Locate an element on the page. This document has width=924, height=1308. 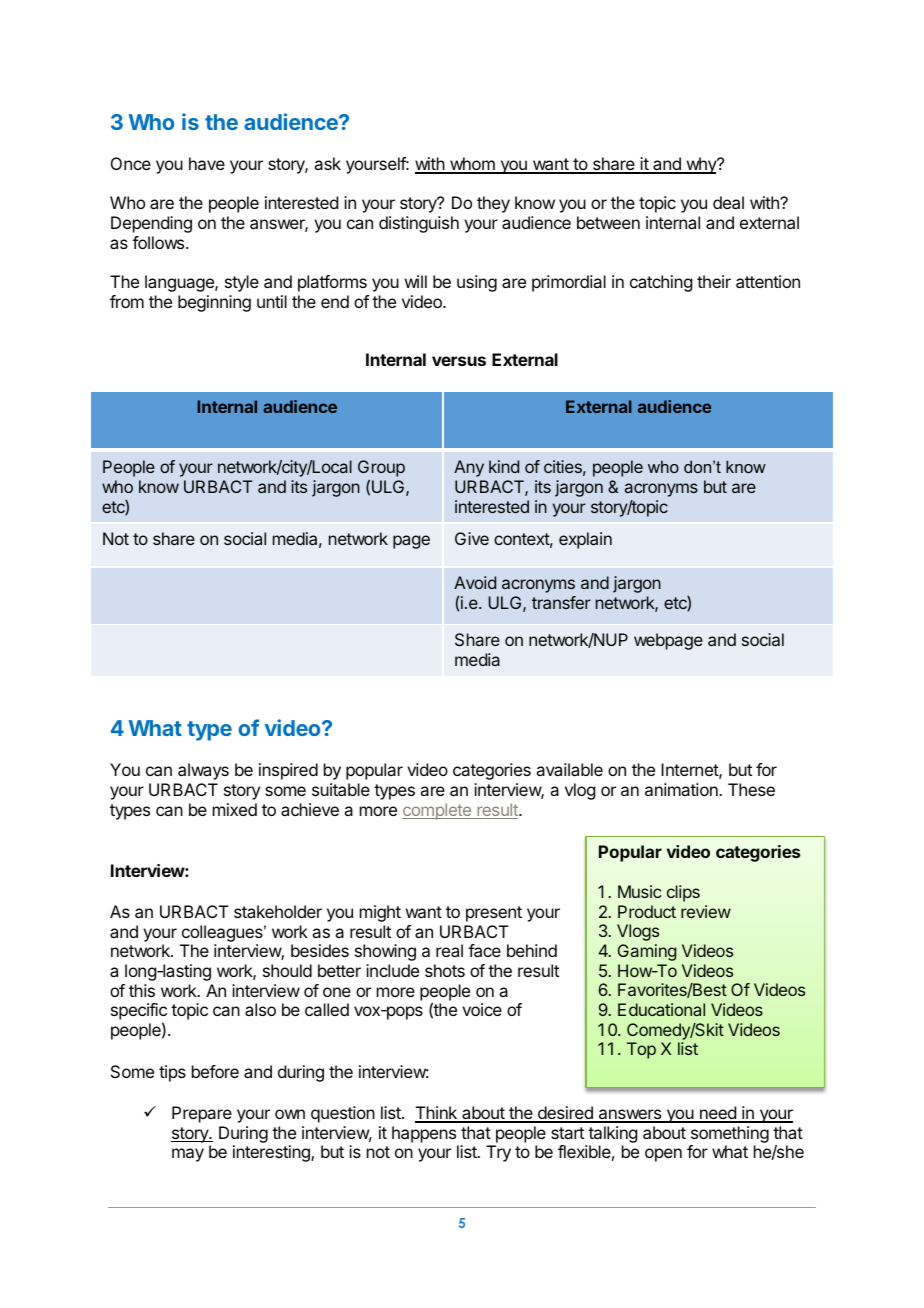
Think is located at coordinates (437, 1114).
